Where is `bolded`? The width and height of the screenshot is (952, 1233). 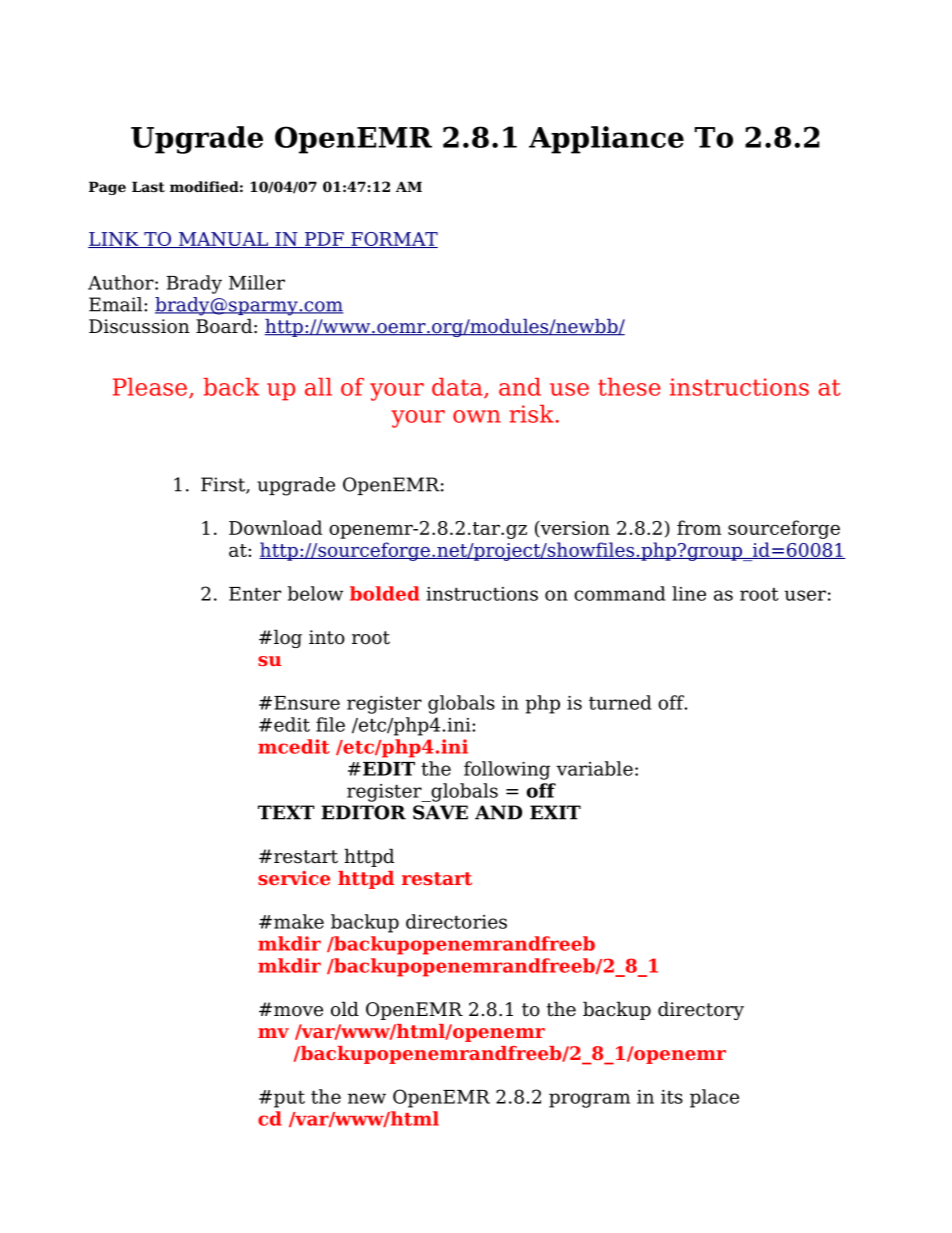 bolded is located at coordinates (385, 593).
